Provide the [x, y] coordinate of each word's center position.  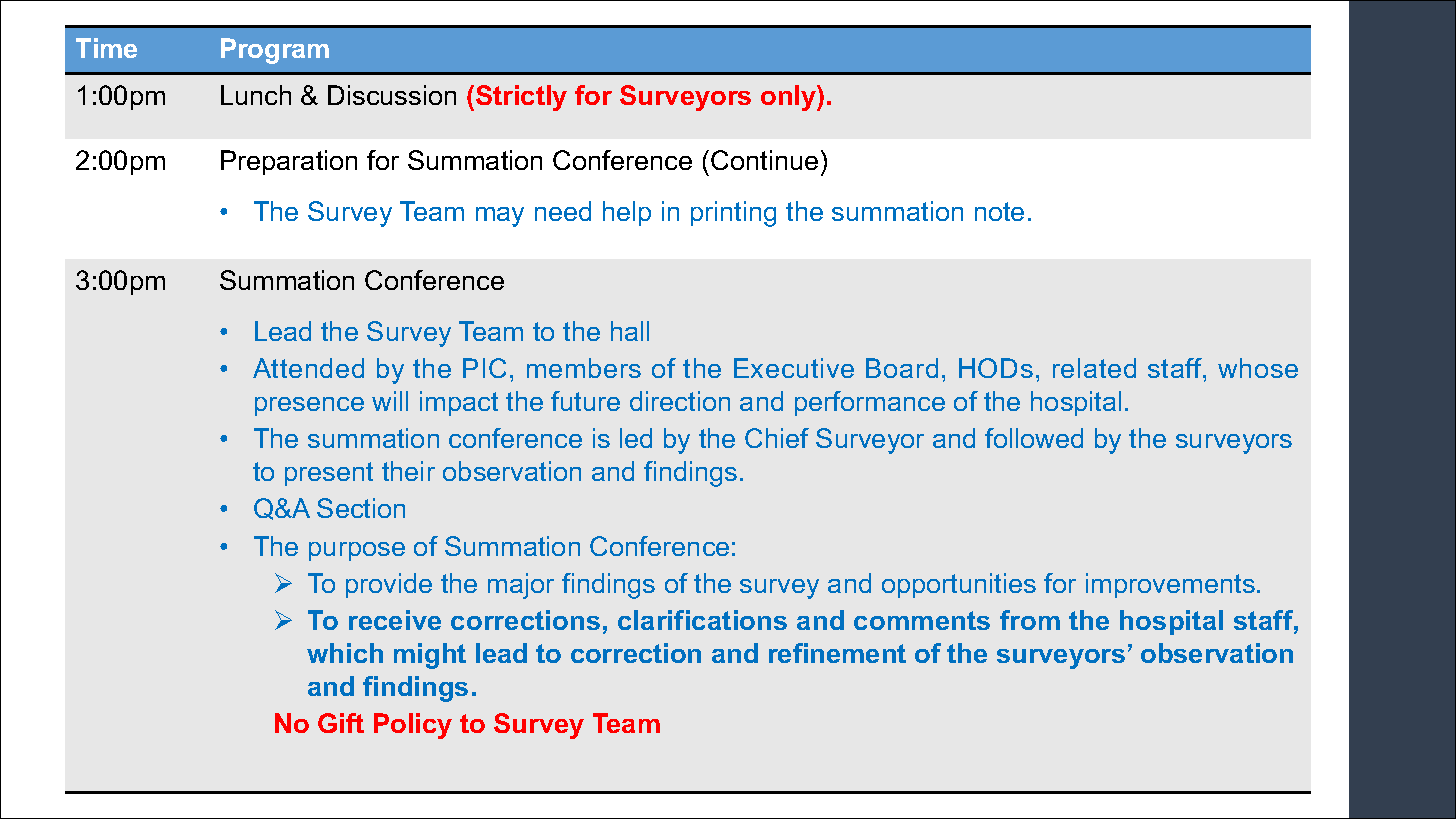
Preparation [289, 162]
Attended [308, 368]
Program [275, 51]
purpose [357, 551]
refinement [837, 653]
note [999, 211]
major [521, 586]
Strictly [521, 98]
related [1094, 368]
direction [680, 401]
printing [733, 214]
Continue [764, 160]
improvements [1170, 585]
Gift [341, 723]
